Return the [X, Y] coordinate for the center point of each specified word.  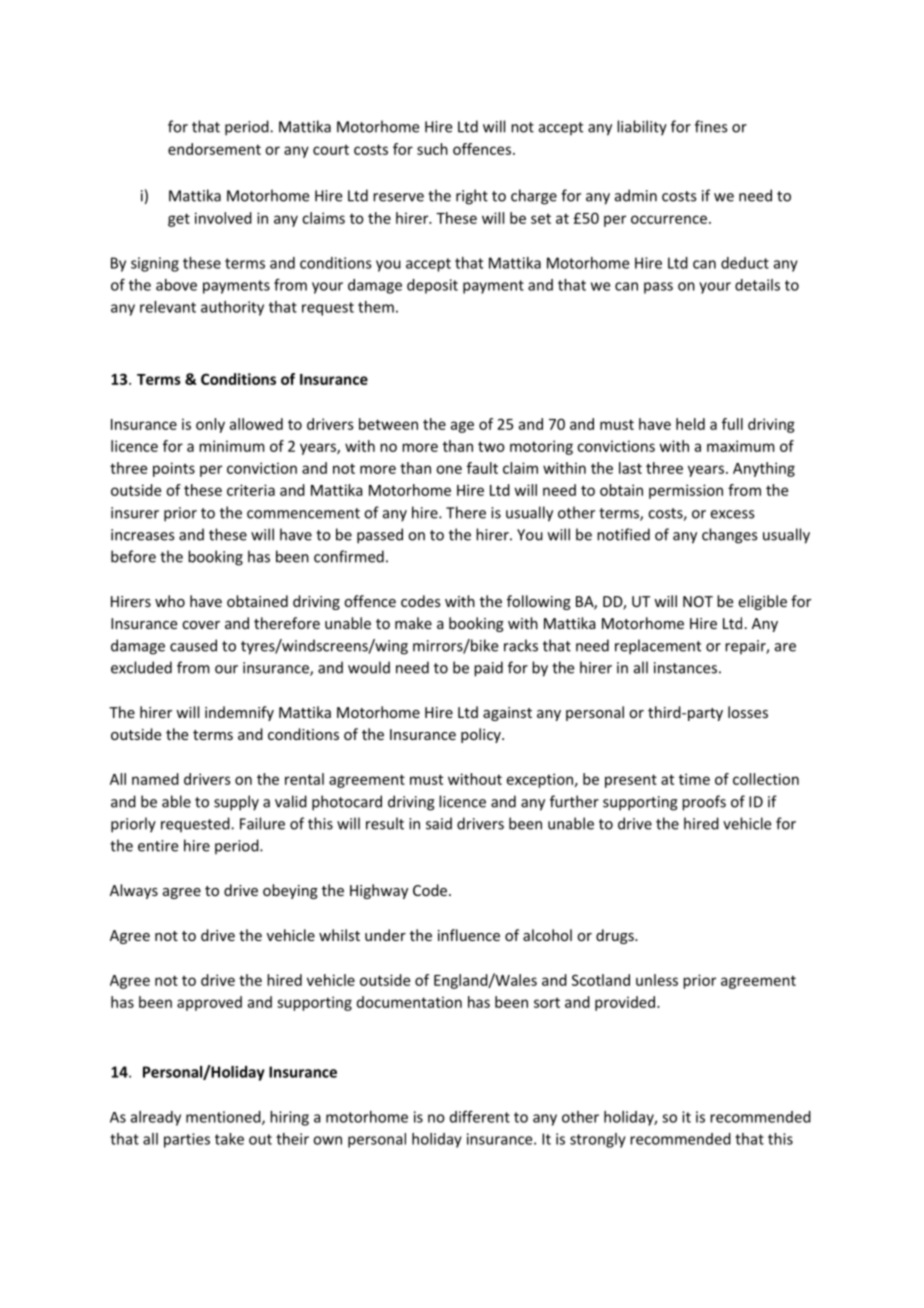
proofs [704, 803]
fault [482, 468]
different [480, 1117]
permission [686, 491]
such [432, 149]
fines [711, 126]
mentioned [224, 1118]
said [439, 823]
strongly [598, 1140]
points [174, 469]
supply [236, 803]
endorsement [214, 149]
